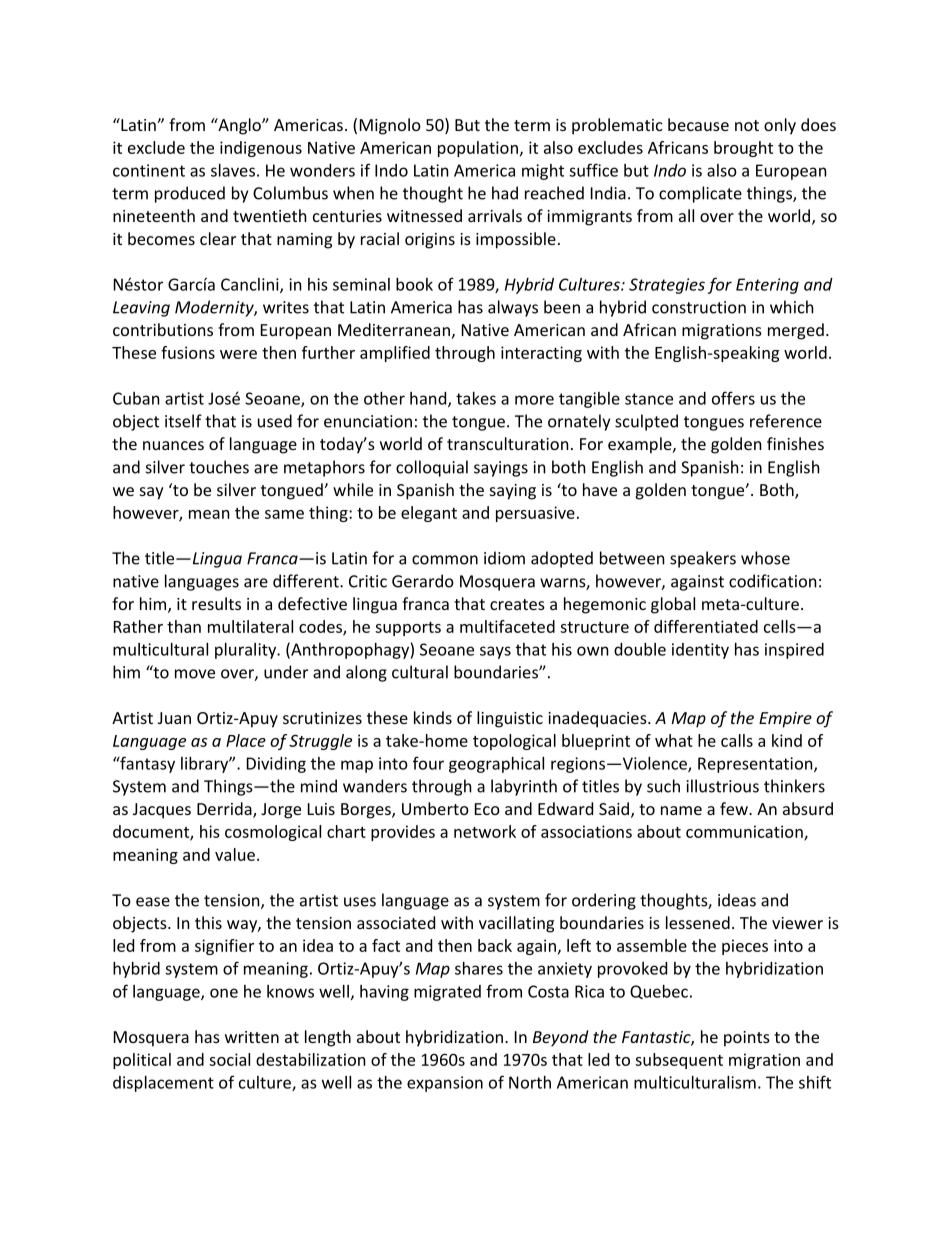  Describe the element at coordinates (478, 149) in the screenshot. I see `population` at that location.
